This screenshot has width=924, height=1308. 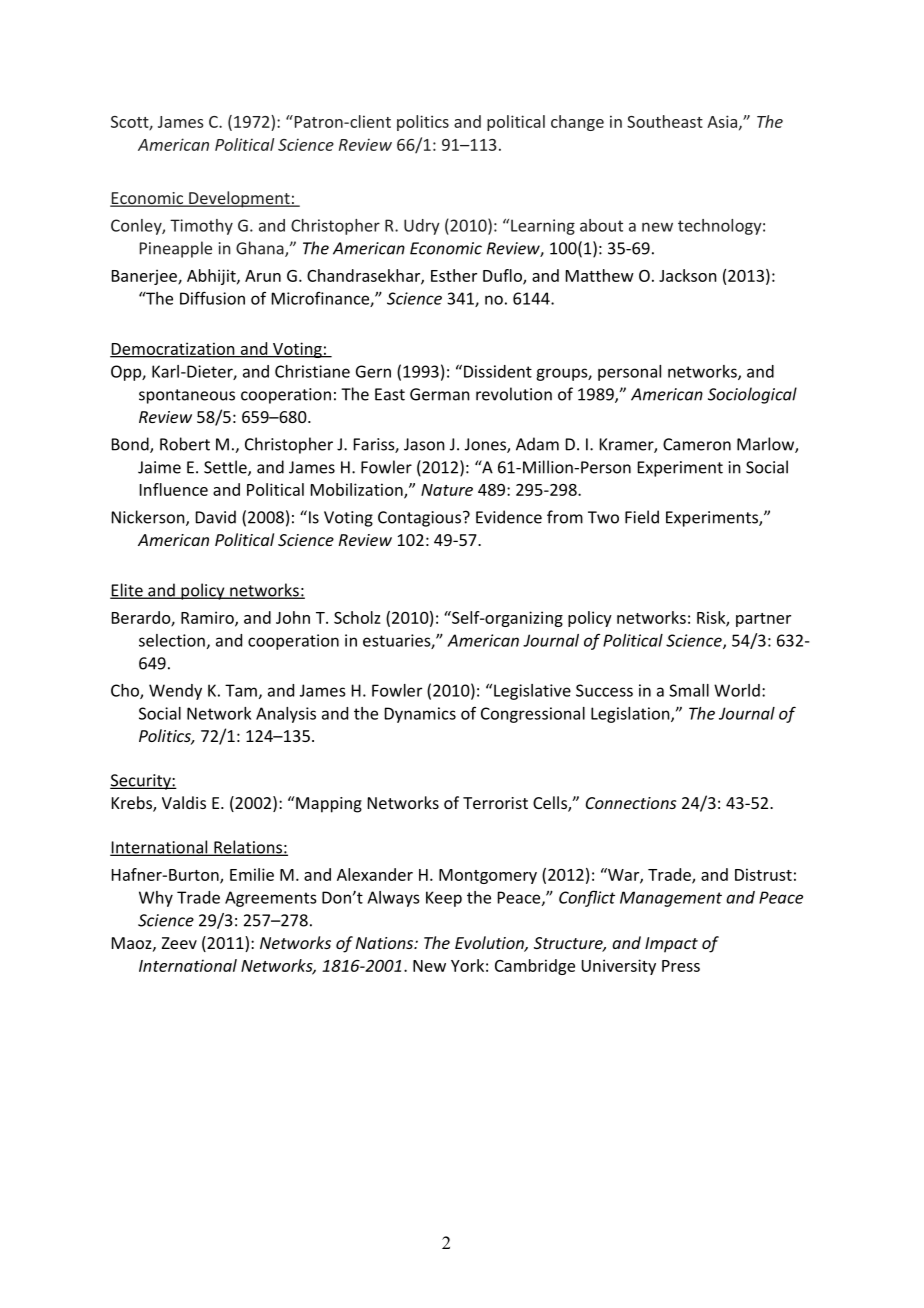 What do you see at coordinates (577, 123) in the screenshot?
I see `change` at bounding box center [577, 123].
